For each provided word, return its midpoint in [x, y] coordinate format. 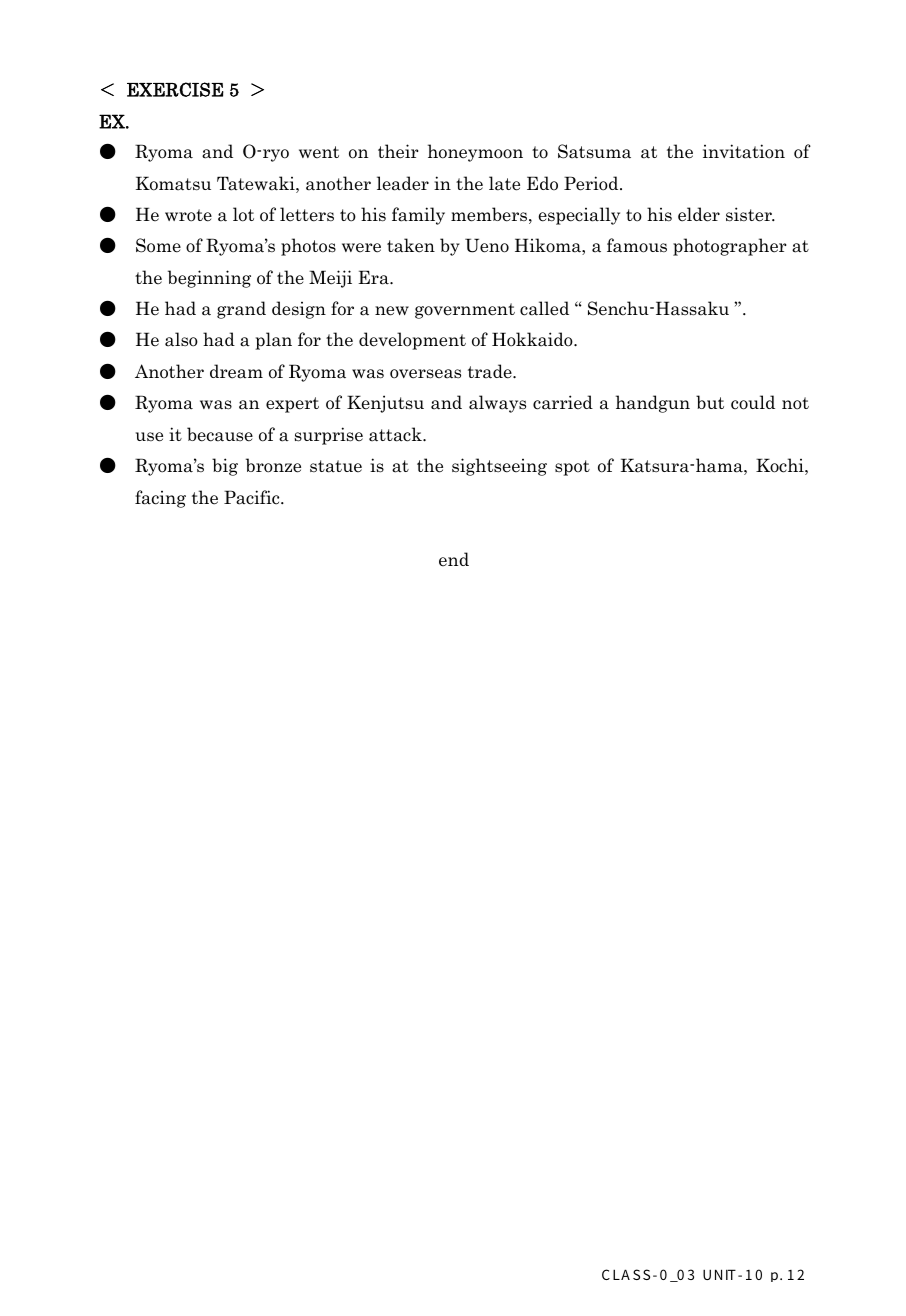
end [454, 559]
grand [241, 310]
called [544, 308]
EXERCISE [175, 89]
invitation [744, 151]
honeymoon [475, 153]
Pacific [253, 497]
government [465, 311]
